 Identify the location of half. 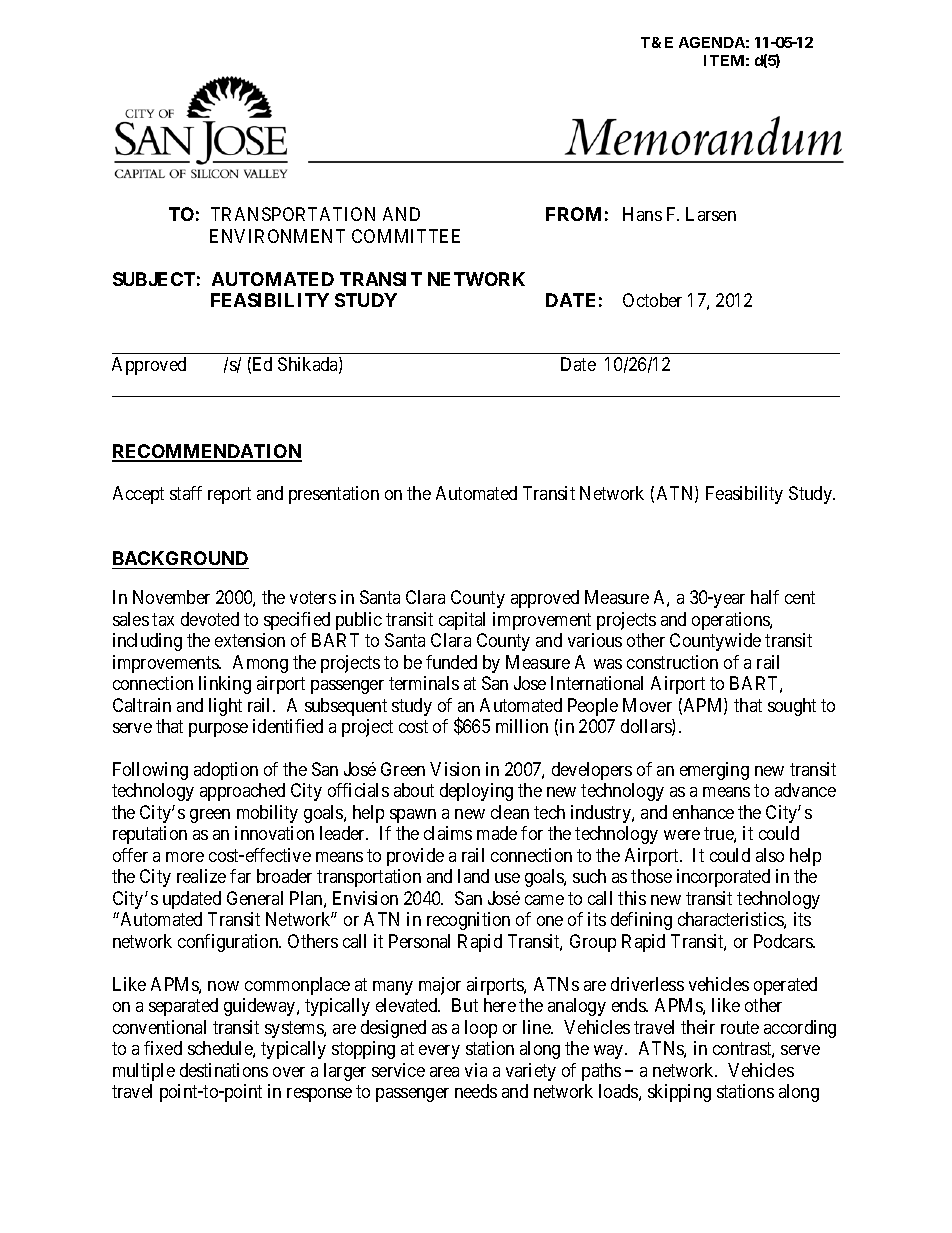
(765, 597).
